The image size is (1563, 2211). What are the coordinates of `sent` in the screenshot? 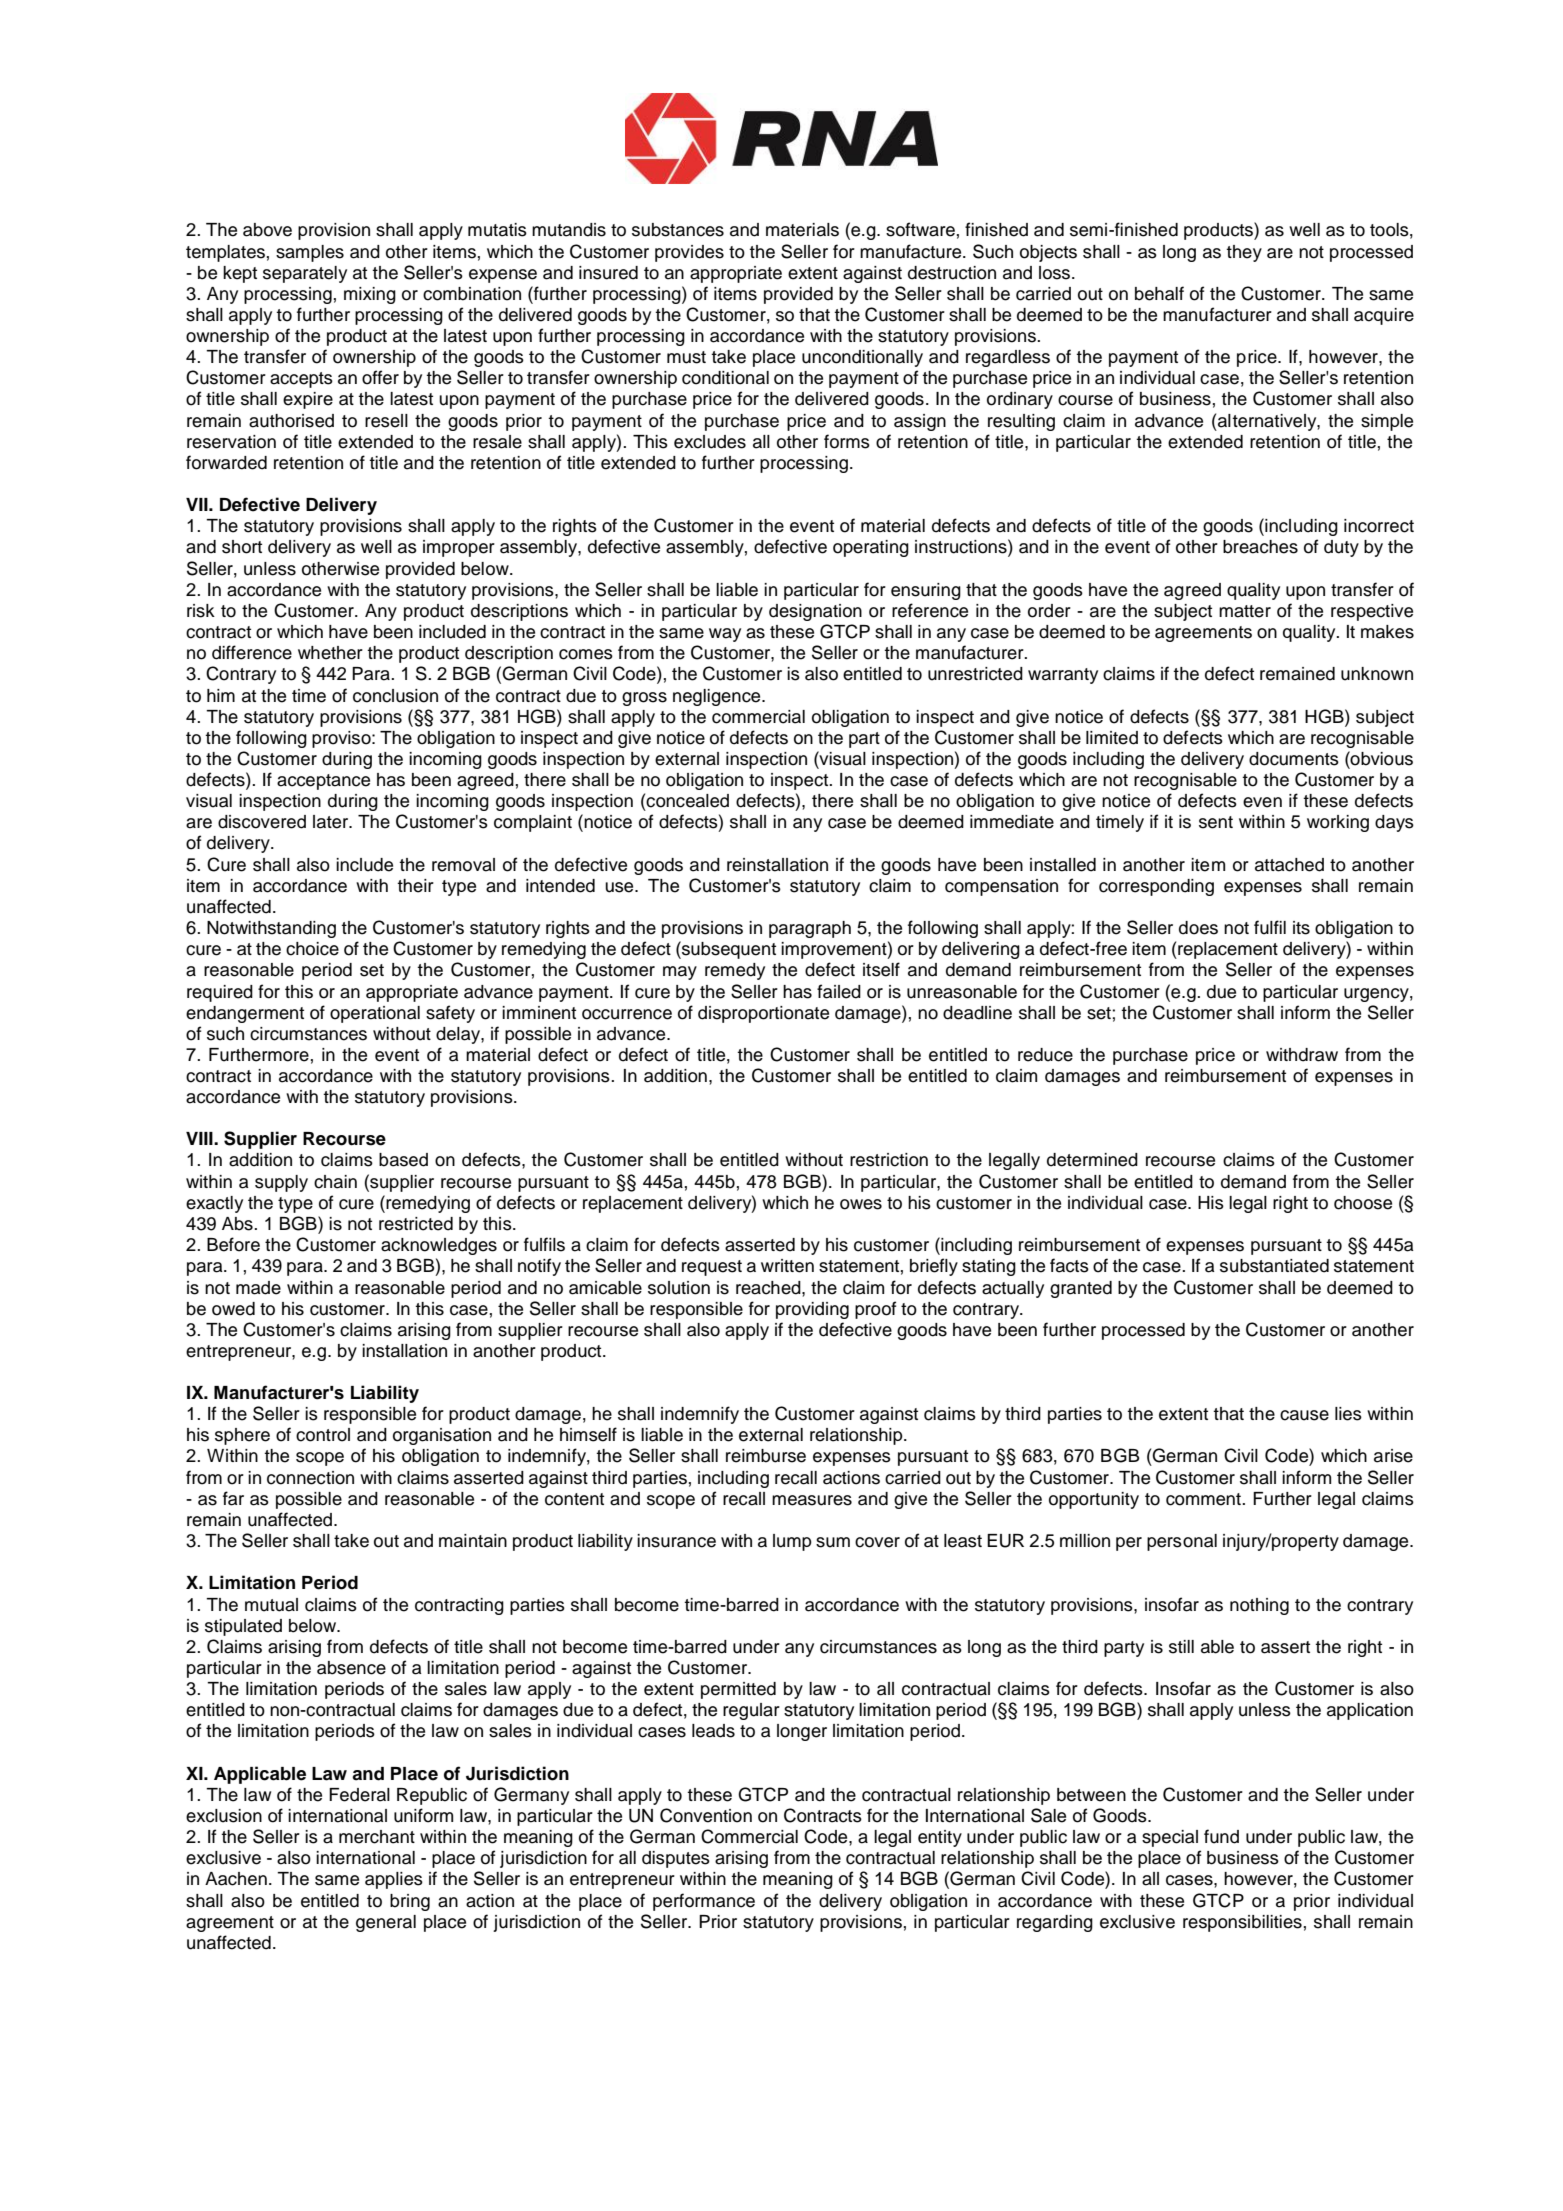 It's located at (1216, 822).
